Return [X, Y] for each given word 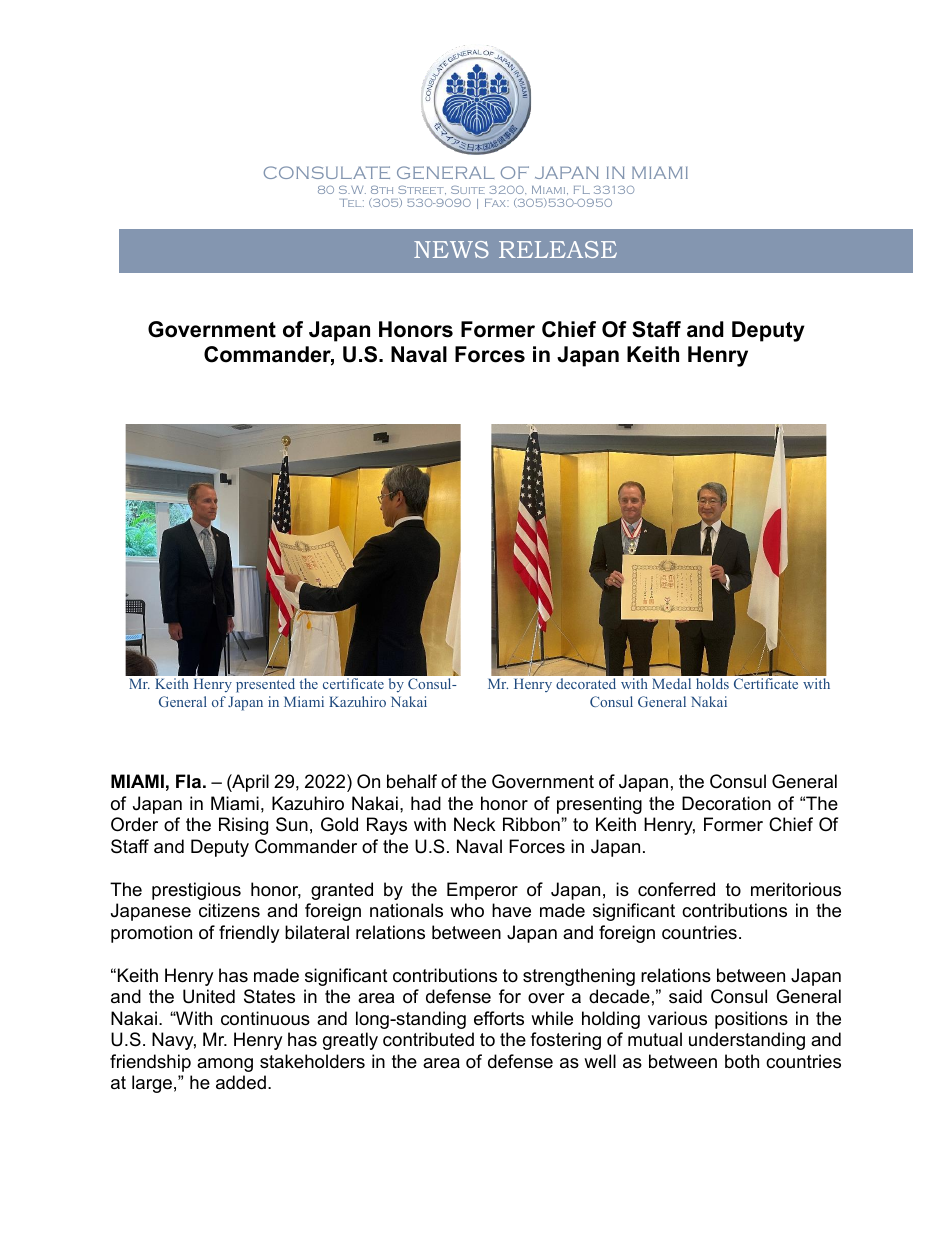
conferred [676, 889]
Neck [474, 824]
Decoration [726, 803]
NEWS [451, 249]
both [742, 1061]
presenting [599, 805]
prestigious [196, 891]
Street [422, 190]
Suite [468, 190]
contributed [428, 1039]
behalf [412, 781]
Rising [243, 826]
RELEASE [558, 249]
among [225, 1065]
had [426, 803]
